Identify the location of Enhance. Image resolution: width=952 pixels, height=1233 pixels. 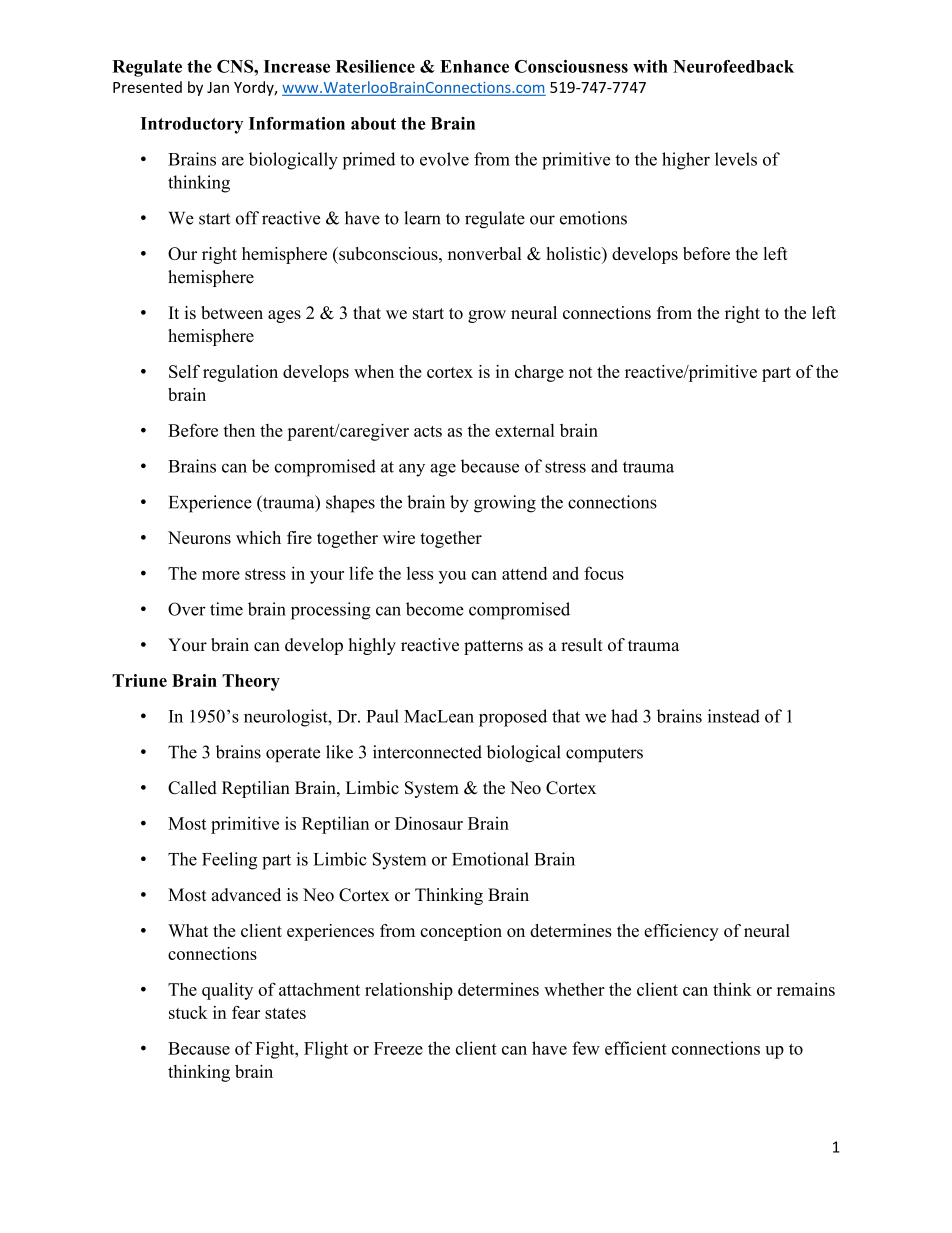
(474, 66).
